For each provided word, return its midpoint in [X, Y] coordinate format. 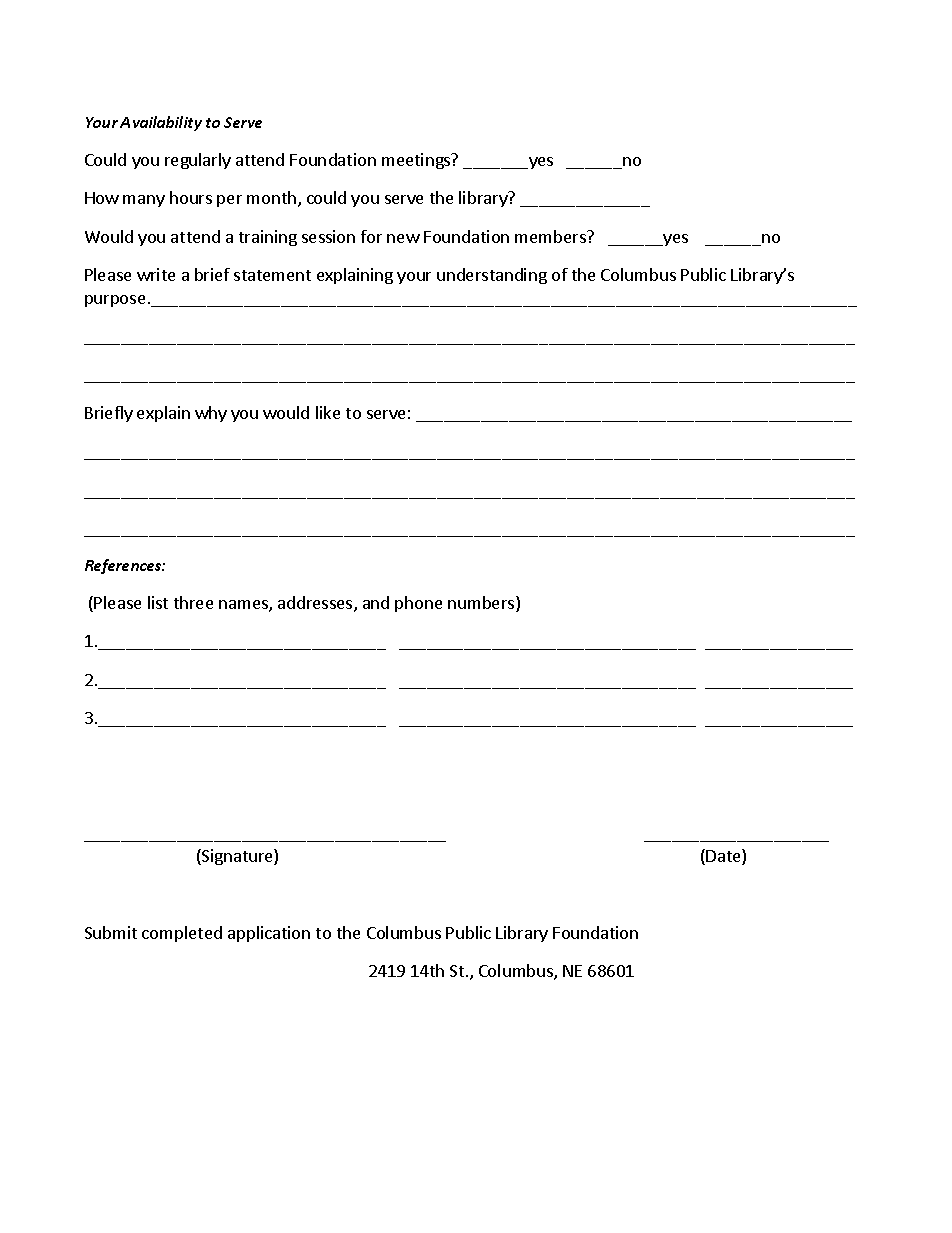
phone [418, 604]
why [211, 414]
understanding [492, 276]
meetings [417, 161]
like [328, 412]
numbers [482, 604]
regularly [198, 161]
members [551, 236]
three [193, 602]
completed [182, 934]
